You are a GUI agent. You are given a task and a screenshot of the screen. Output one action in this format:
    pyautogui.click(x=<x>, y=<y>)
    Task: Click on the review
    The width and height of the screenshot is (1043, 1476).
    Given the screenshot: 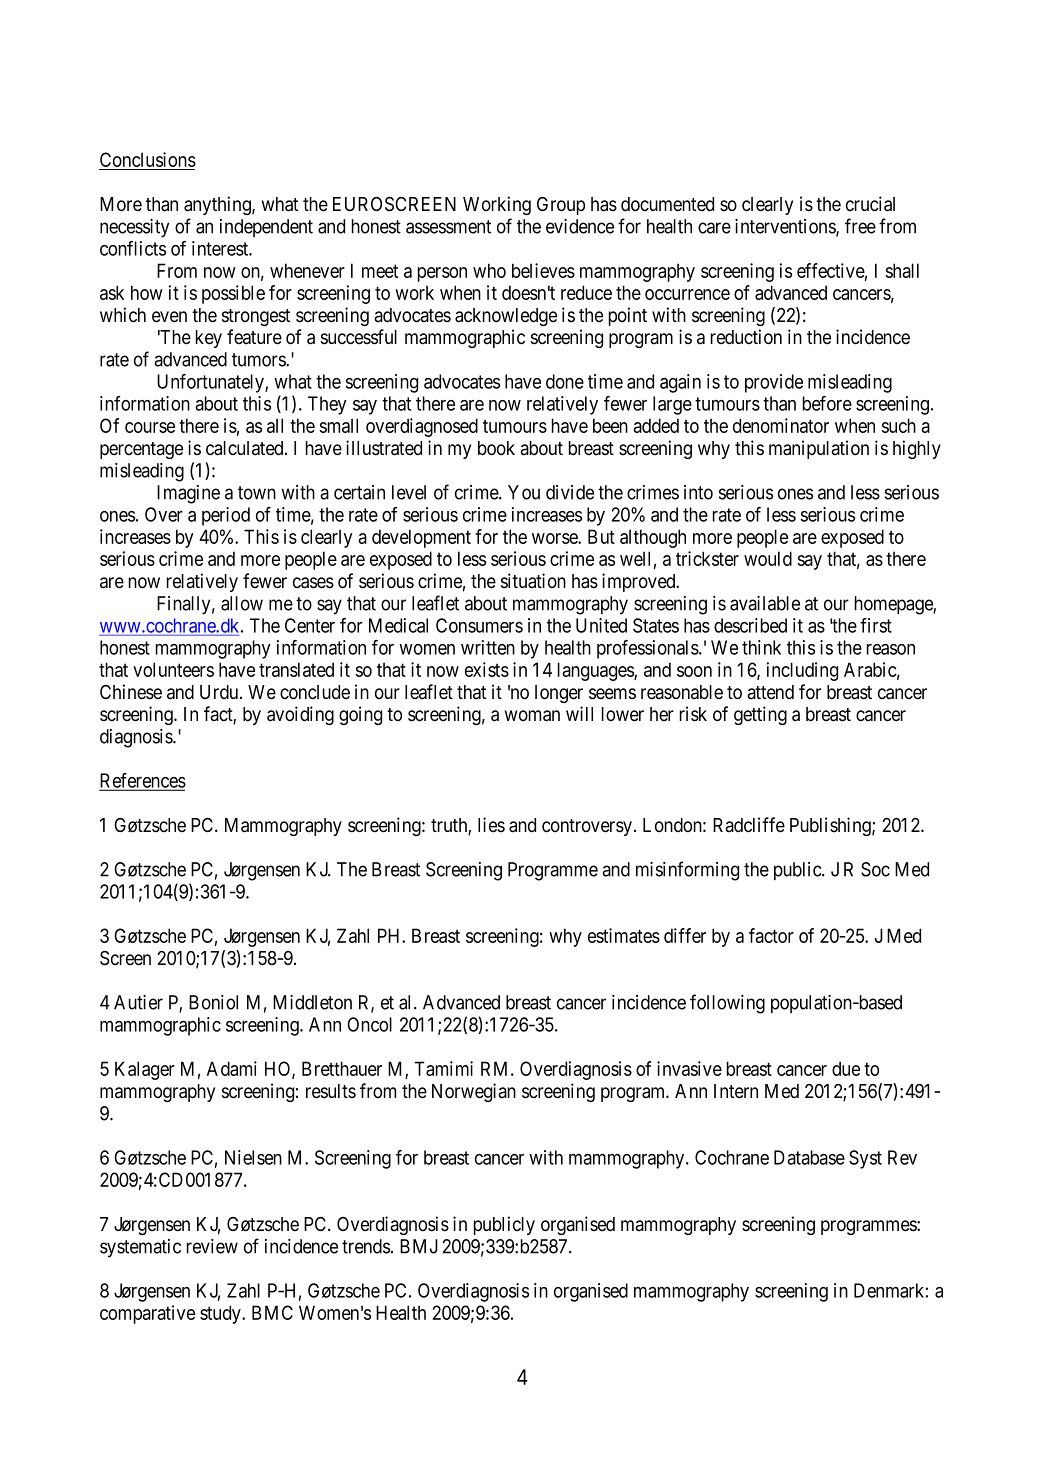 What is the action you would take?
    pyautogui.click(x=212, y=1246)
